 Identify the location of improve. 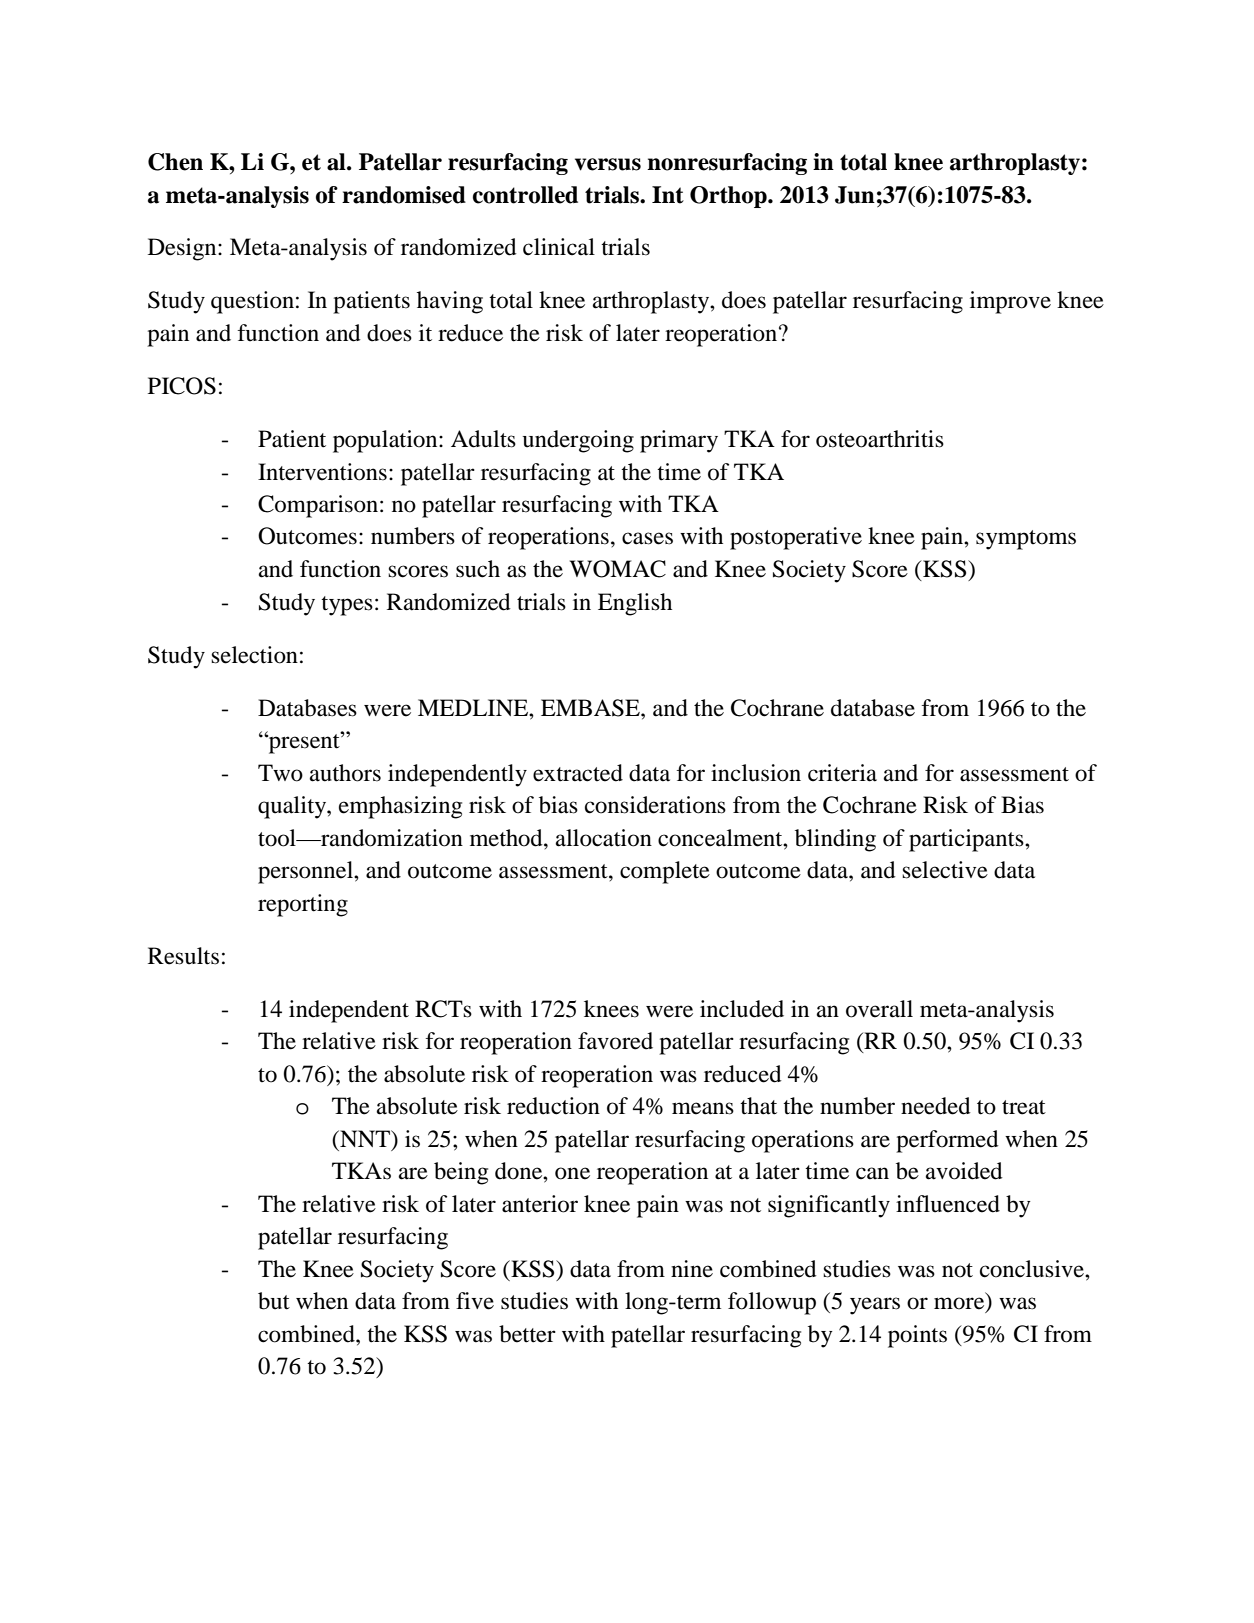
(1010, 302).
